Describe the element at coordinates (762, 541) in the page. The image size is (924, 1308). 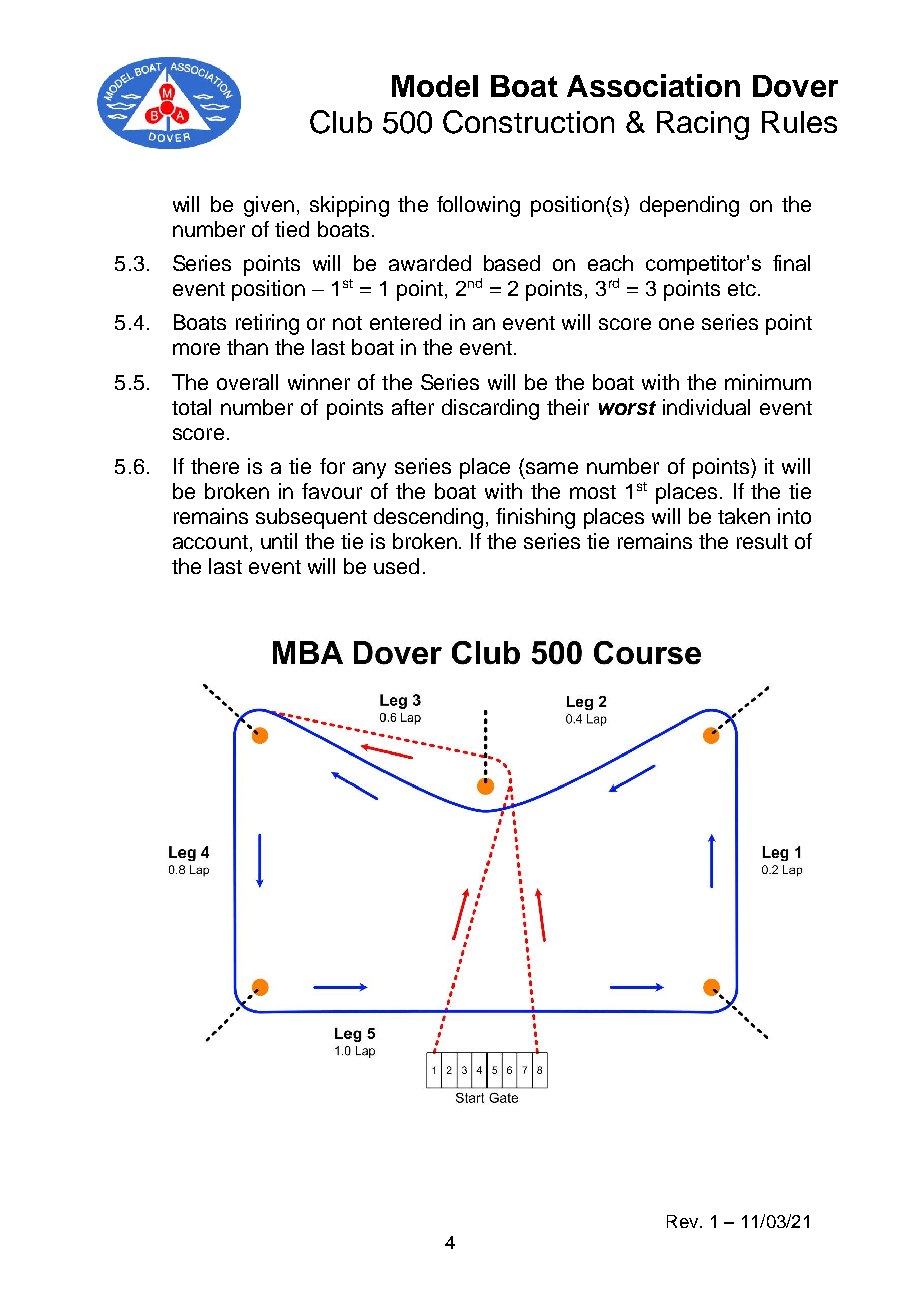
I see `result` at that location.
